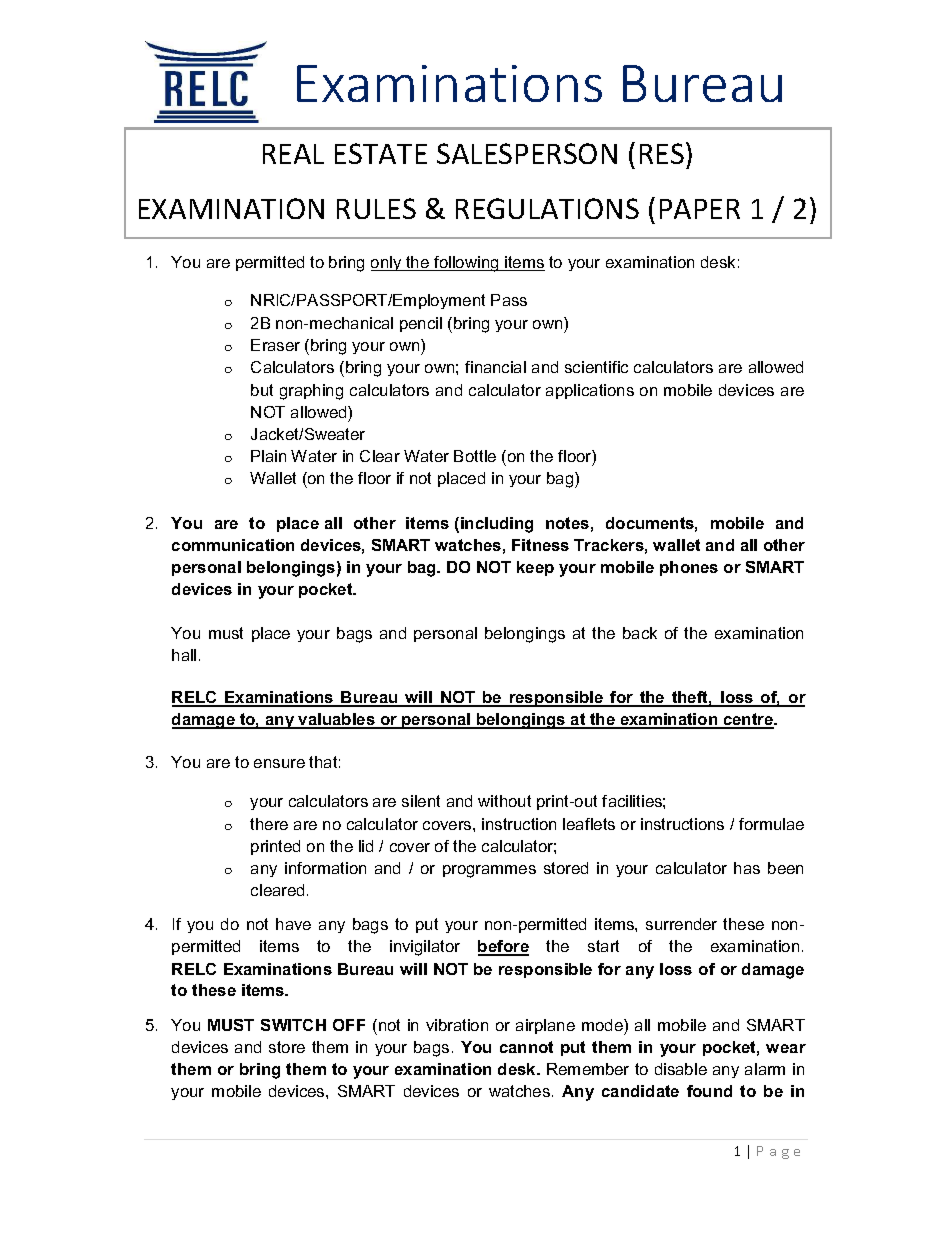  Describe the element at coordinates (293, 154) in the image. I see `REAL` at that location.
